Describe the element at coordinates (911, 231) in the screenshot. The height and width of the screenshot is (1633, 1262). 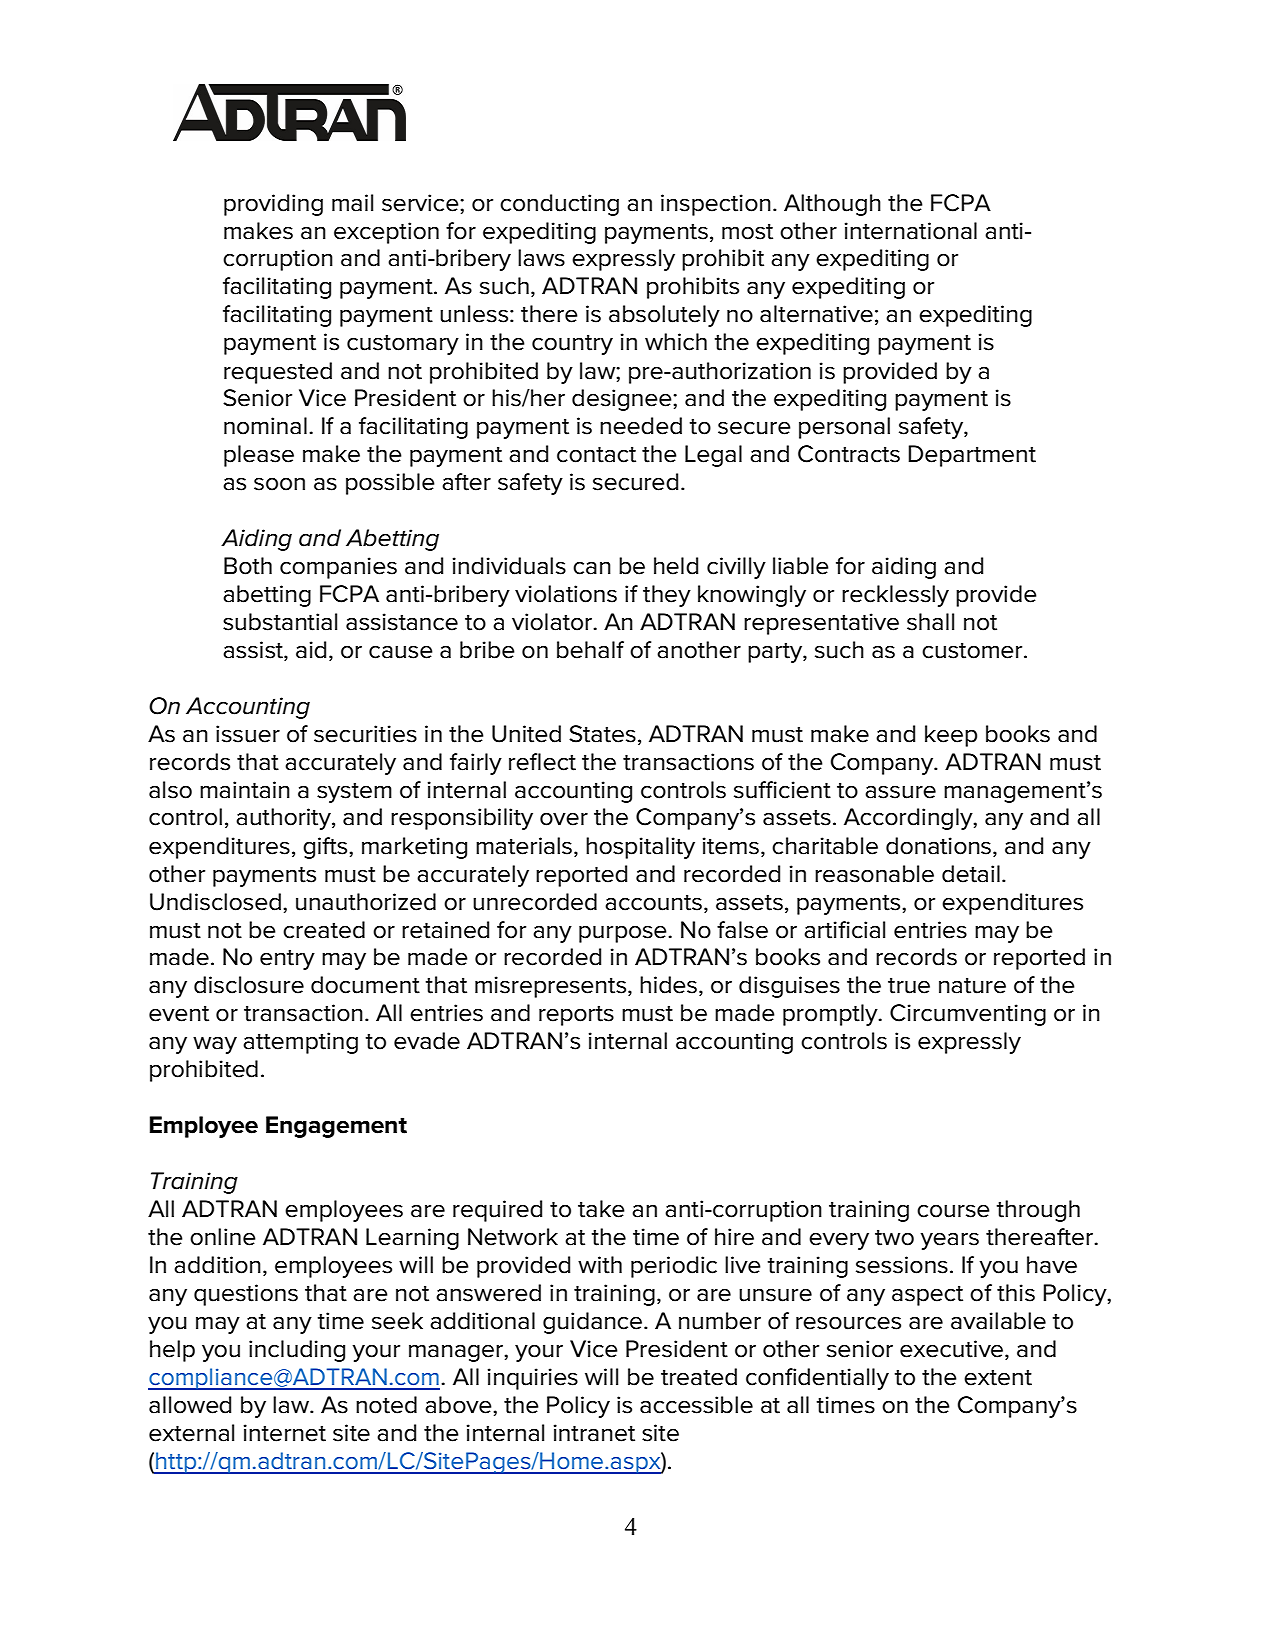
I see `international` at that location.
